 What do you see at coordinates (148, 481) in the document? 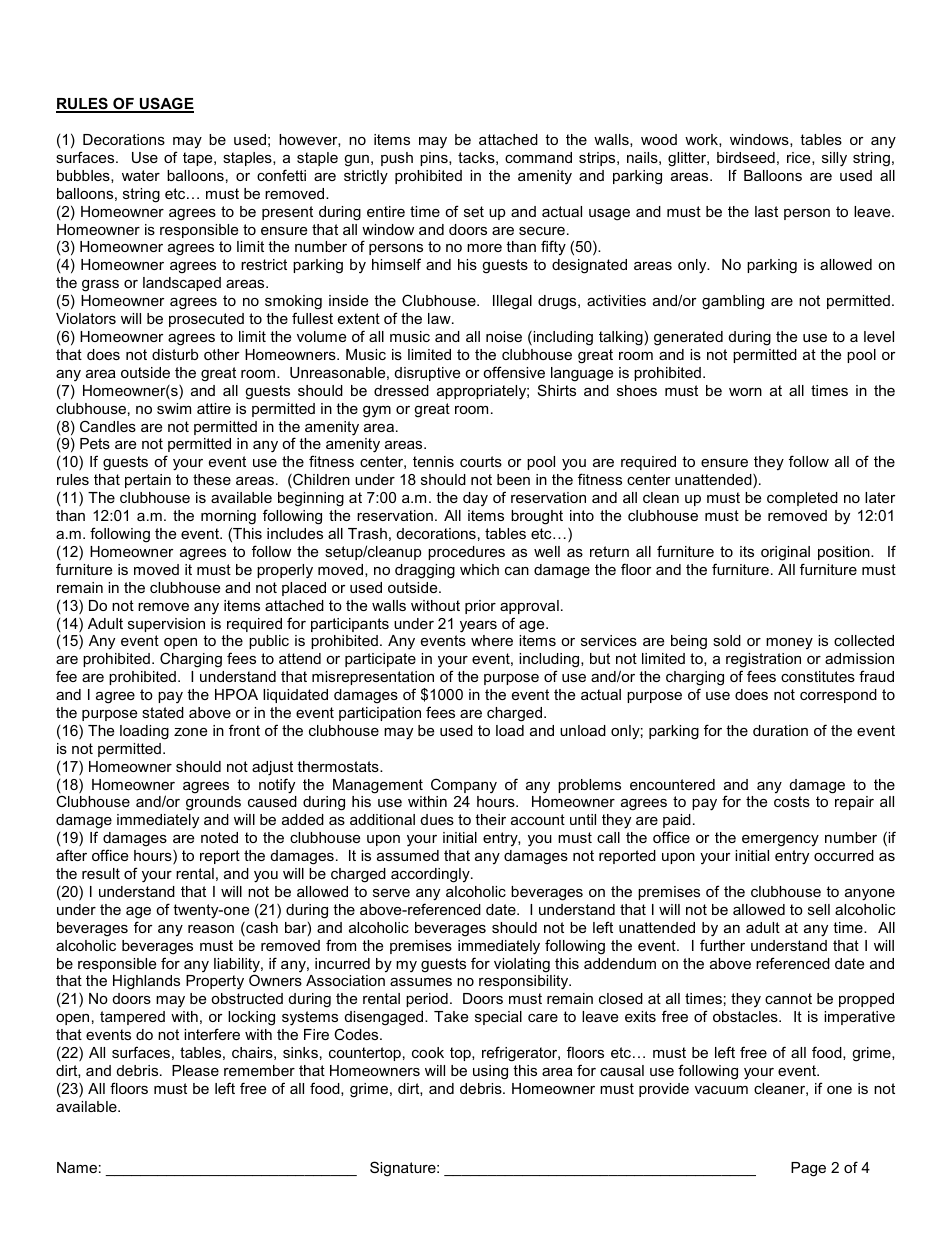
I see `pertain` at bounding box center [148, 481].
